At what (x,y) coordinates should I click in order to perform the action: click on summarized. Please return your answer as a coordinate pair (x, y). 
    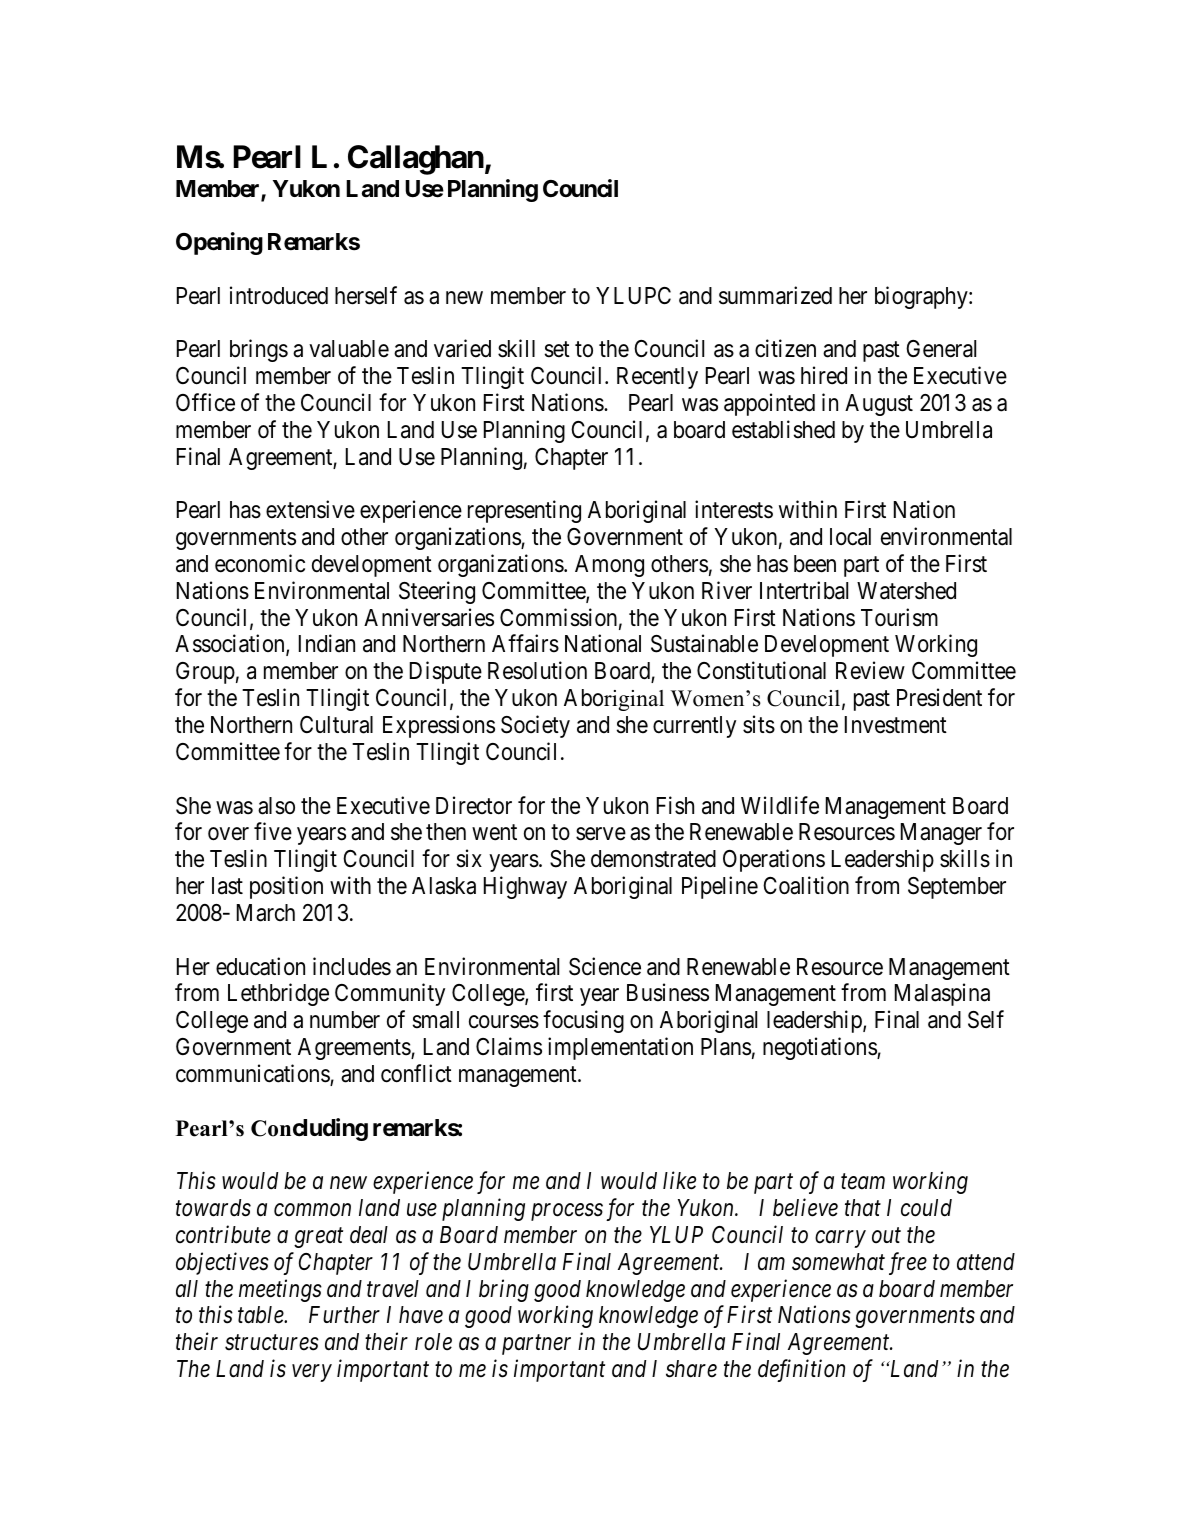
    Looking at the image, I should click on (775, 295).
